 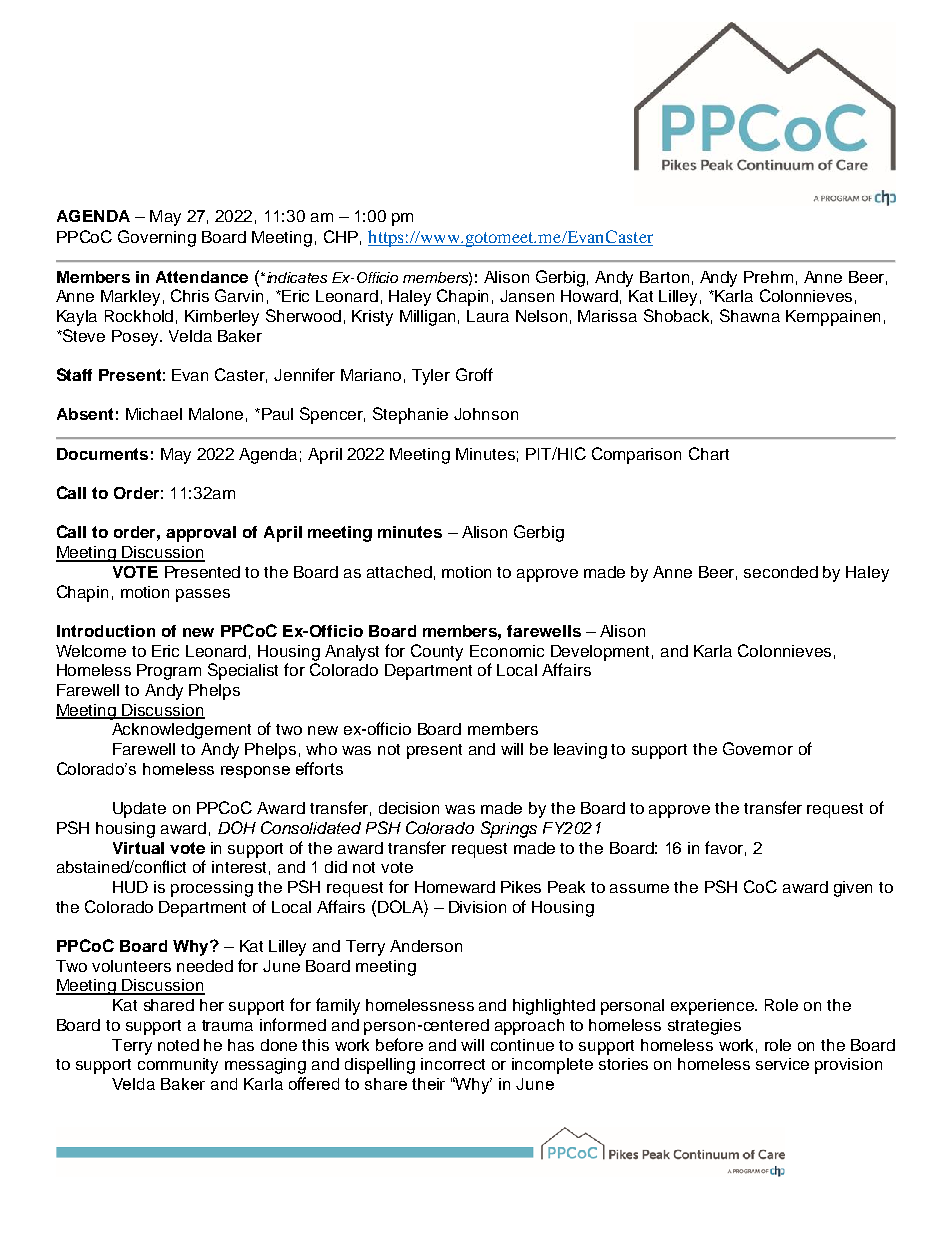 What do you see at coordinates (399, 572) in the screenshot?
I see `attached` at bounding box center [399, 572].
